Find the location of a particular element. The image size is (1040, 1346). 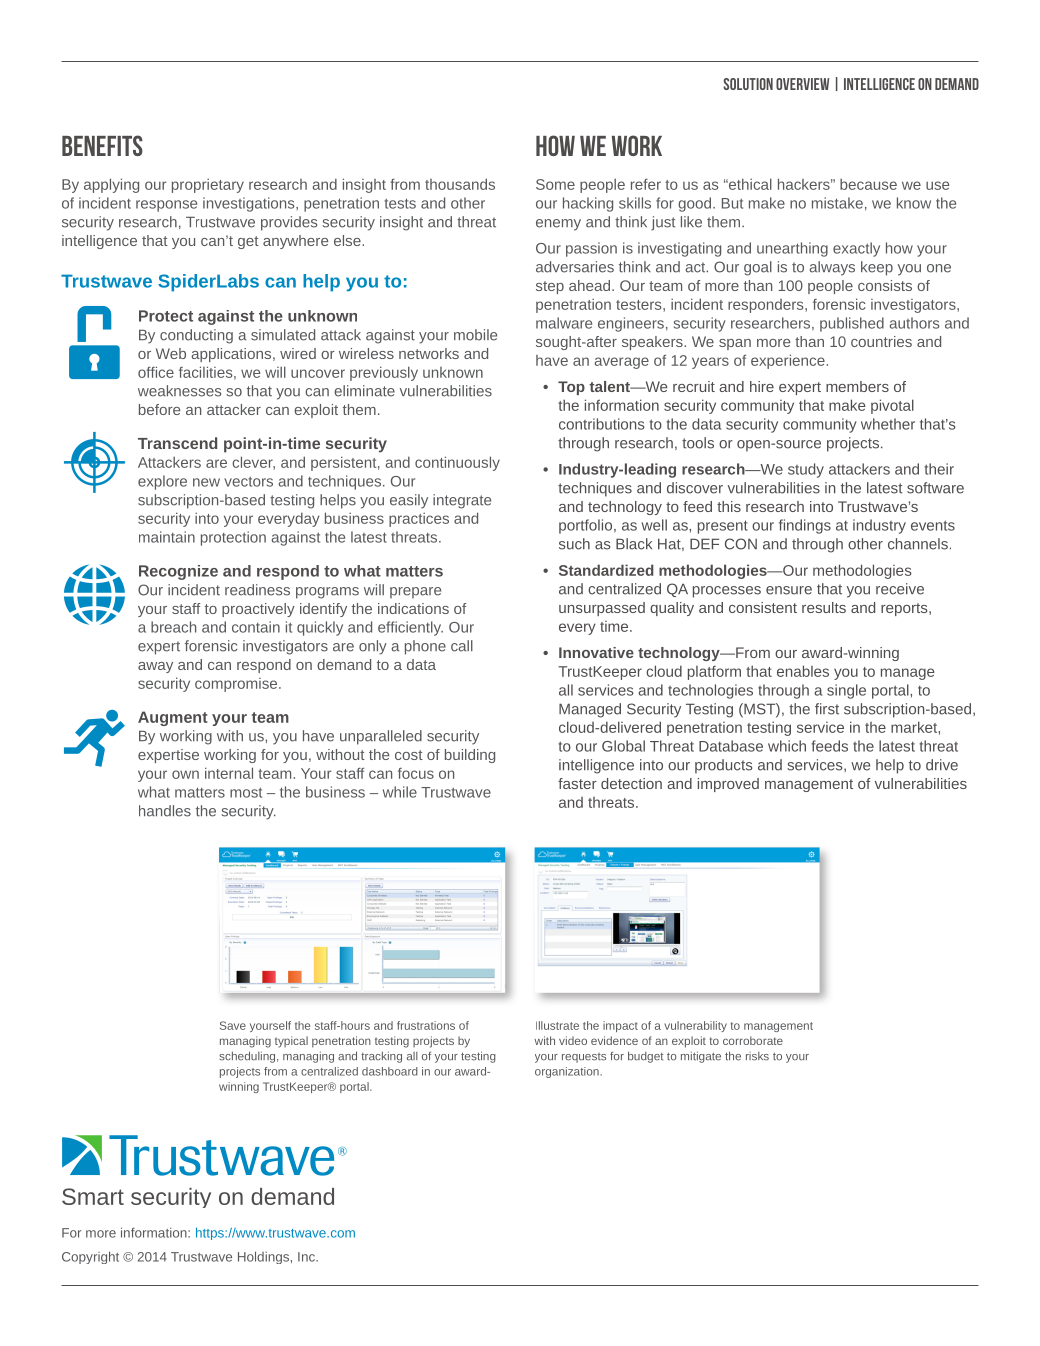

Overview is located at coordinates (802, 84).
